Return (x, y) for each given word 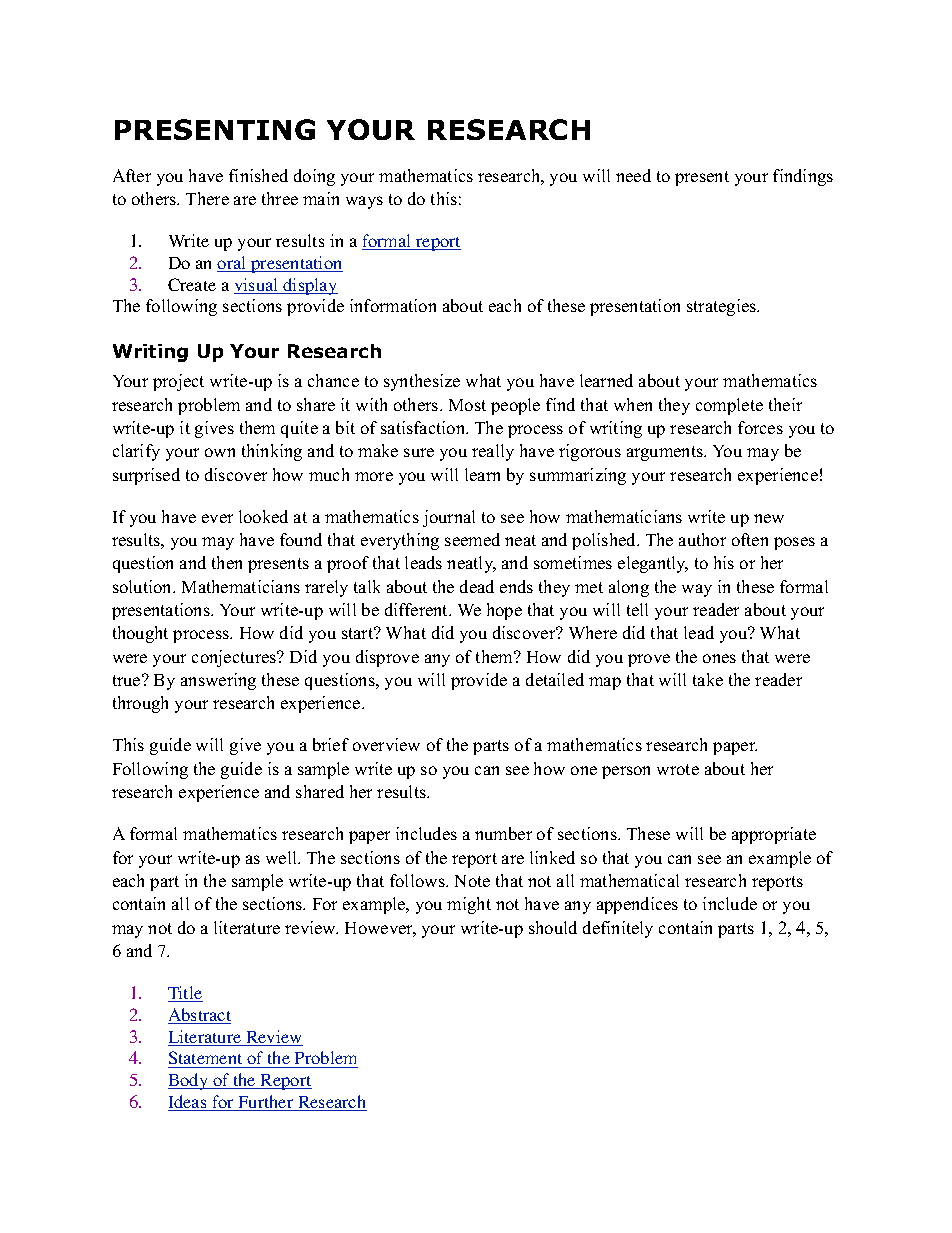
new (769, 518)
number (503, 833)
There (207, 198)
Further (266, 1103)
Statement (206, 1059)
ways (364, 202)
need (633, 175)
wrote (678, 769)
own (220, 452)
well (283, 857)
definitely (618, 929)
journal (449, 518)
